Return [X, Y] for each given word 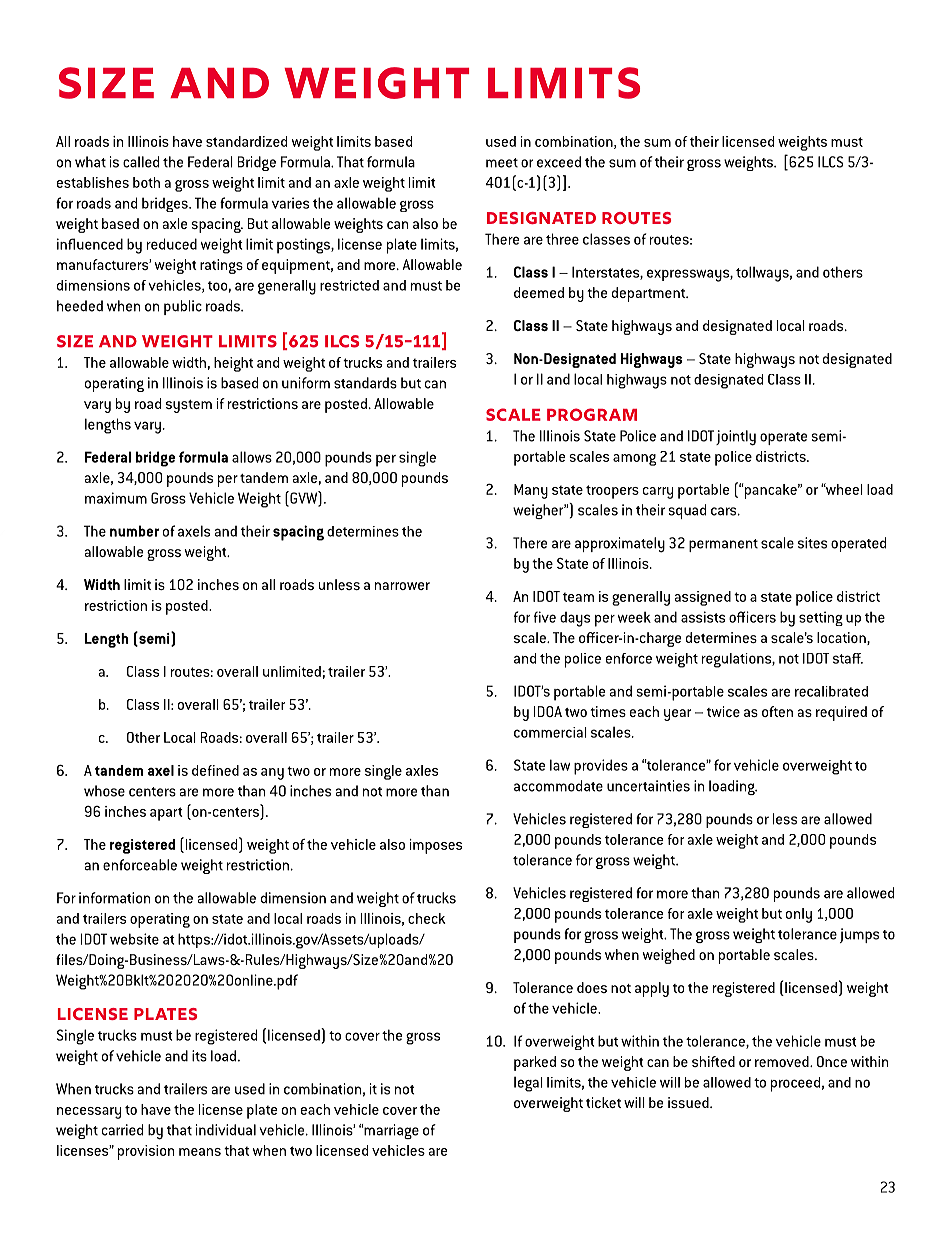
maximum [116, 498]
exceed [559, 162]
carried [122, 1130]
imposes [436, 846]
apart [166, 814]
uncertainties [648, 786]
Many [531, 491]
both [146, 182]
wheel [843, 489]
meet [502, 163]
